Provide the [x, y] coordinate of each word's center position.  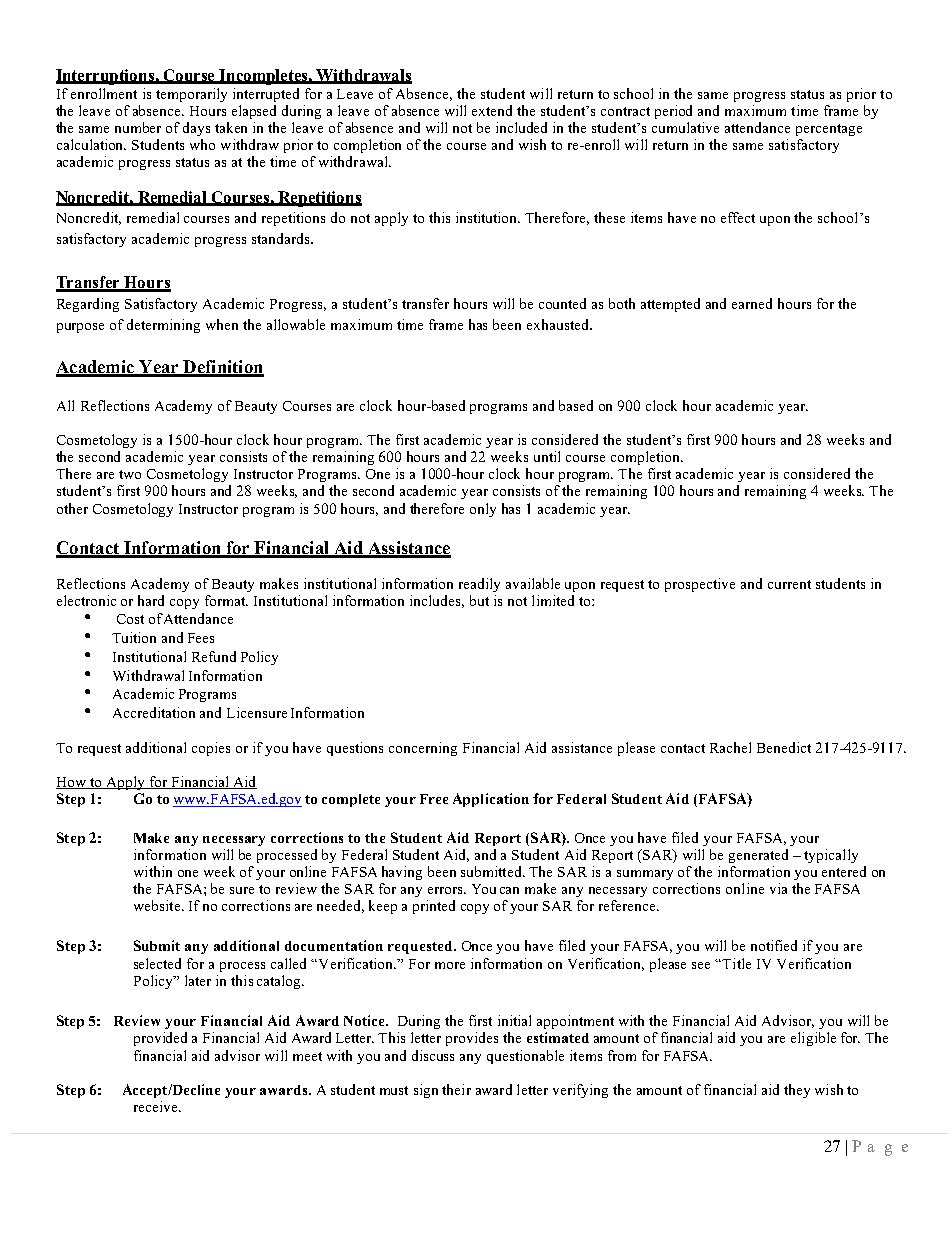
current [789, 584]
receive [157, 1106]
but [479, 600]
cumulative [685, 127]
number [138, 127]
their [456, 1089]
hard [151, 600]
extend [492, 110]
